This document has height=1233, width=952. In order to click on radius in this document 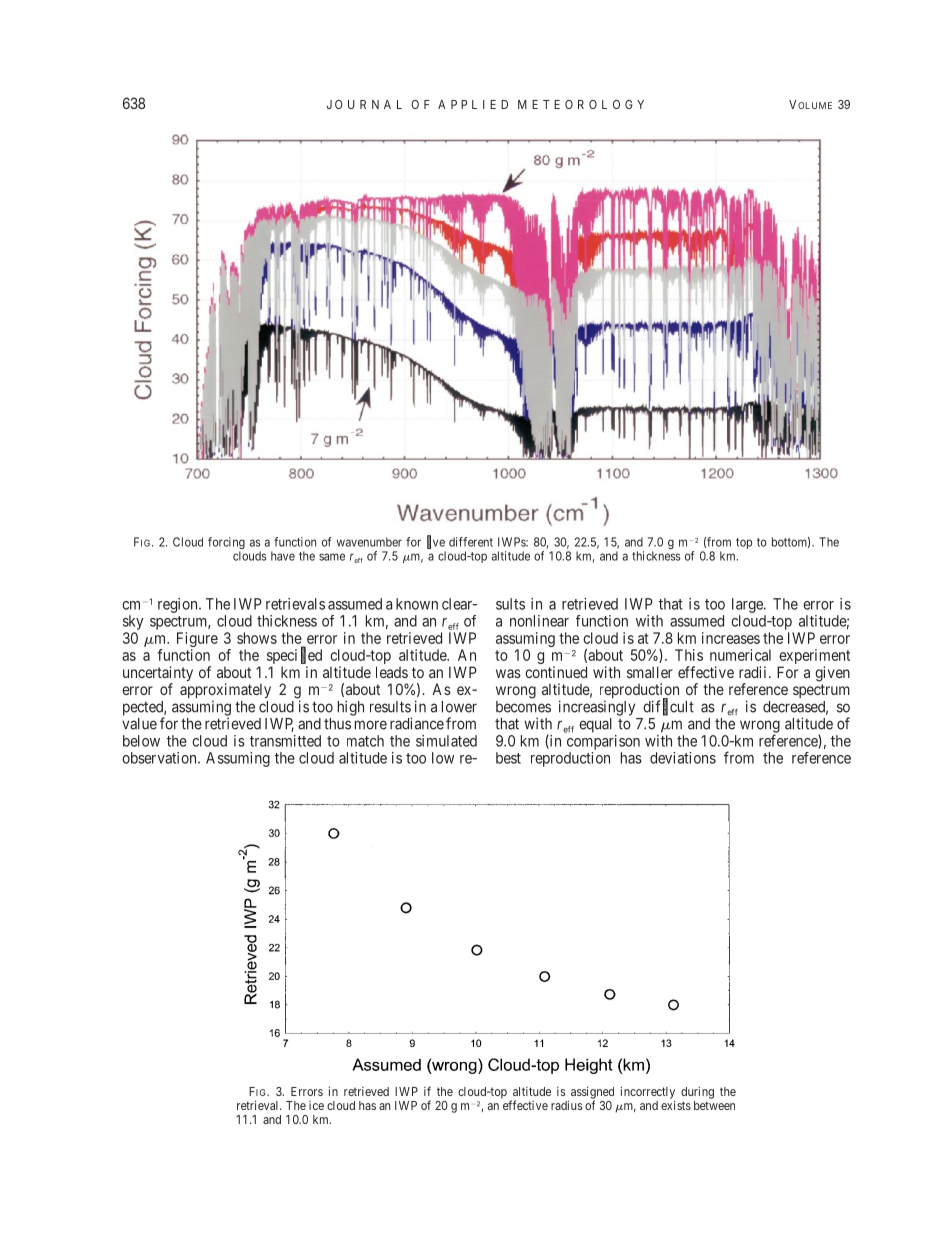, I will do `click(566, 1105)`.
